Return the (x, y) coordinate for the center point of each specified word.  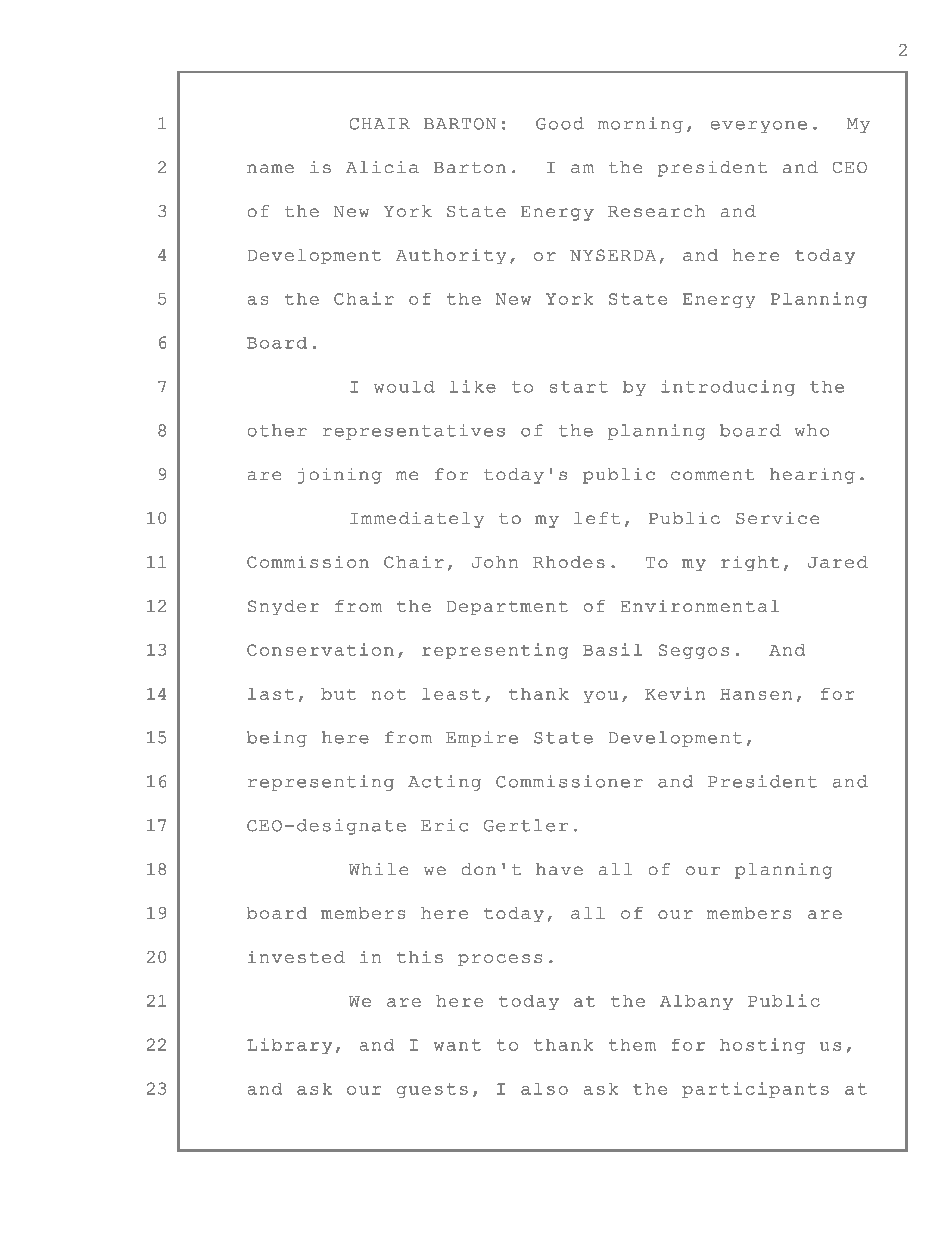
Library (289, 1046)
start (579, 387)
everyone (759, 127)
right (750, 563)
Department (507, 608)
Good (560, 123)
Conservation (320, 649)
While (378, 869)
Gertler (526, 825)
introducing (728, 388)
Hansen (756, 694)
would (404, 387)
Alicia (382, 167)
